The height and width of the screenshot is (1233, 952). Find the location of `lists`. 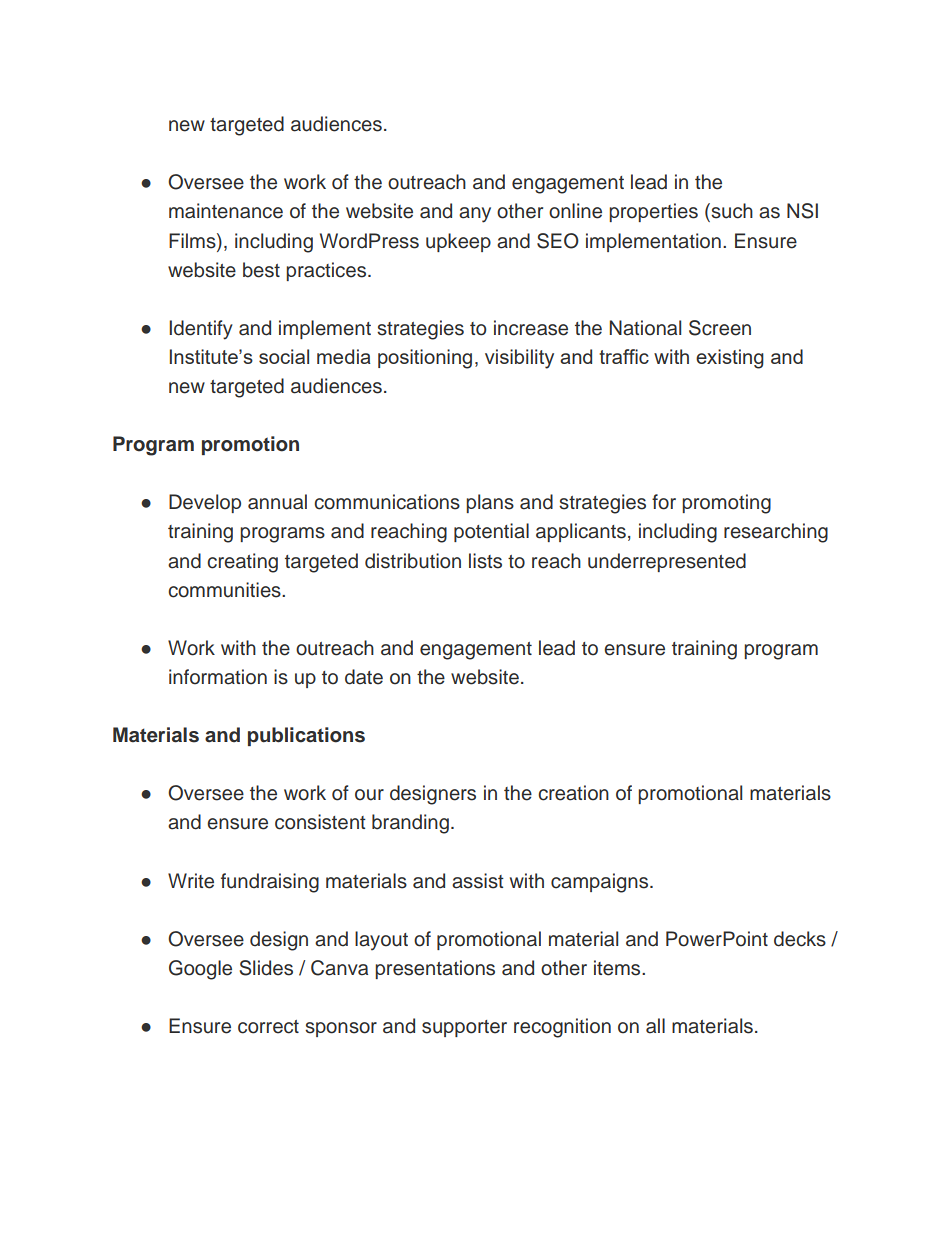

lists is located at coordinates (485, 561).
